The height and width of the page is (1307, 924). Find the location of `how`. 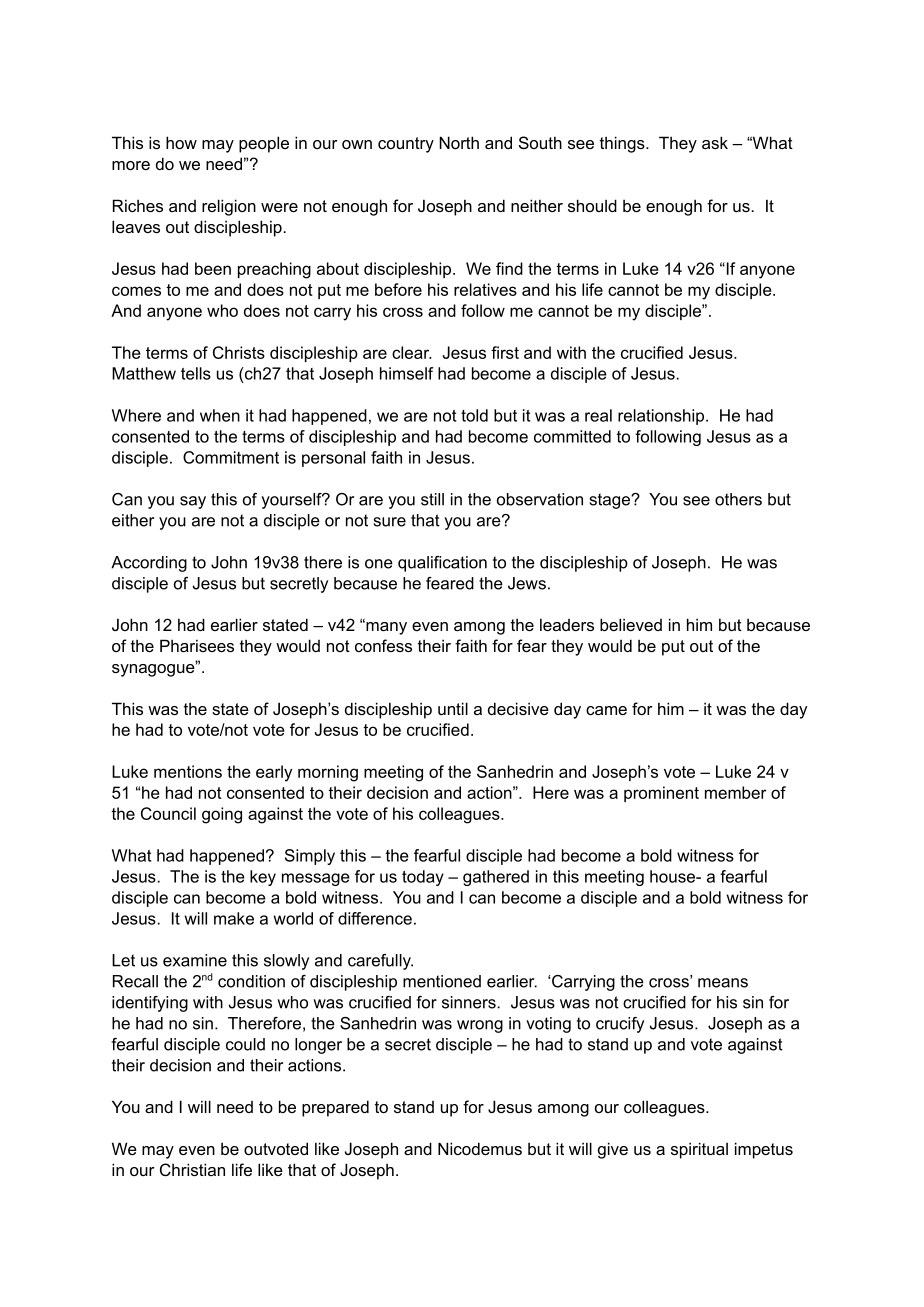

how is located at coordinates (181, 142).
